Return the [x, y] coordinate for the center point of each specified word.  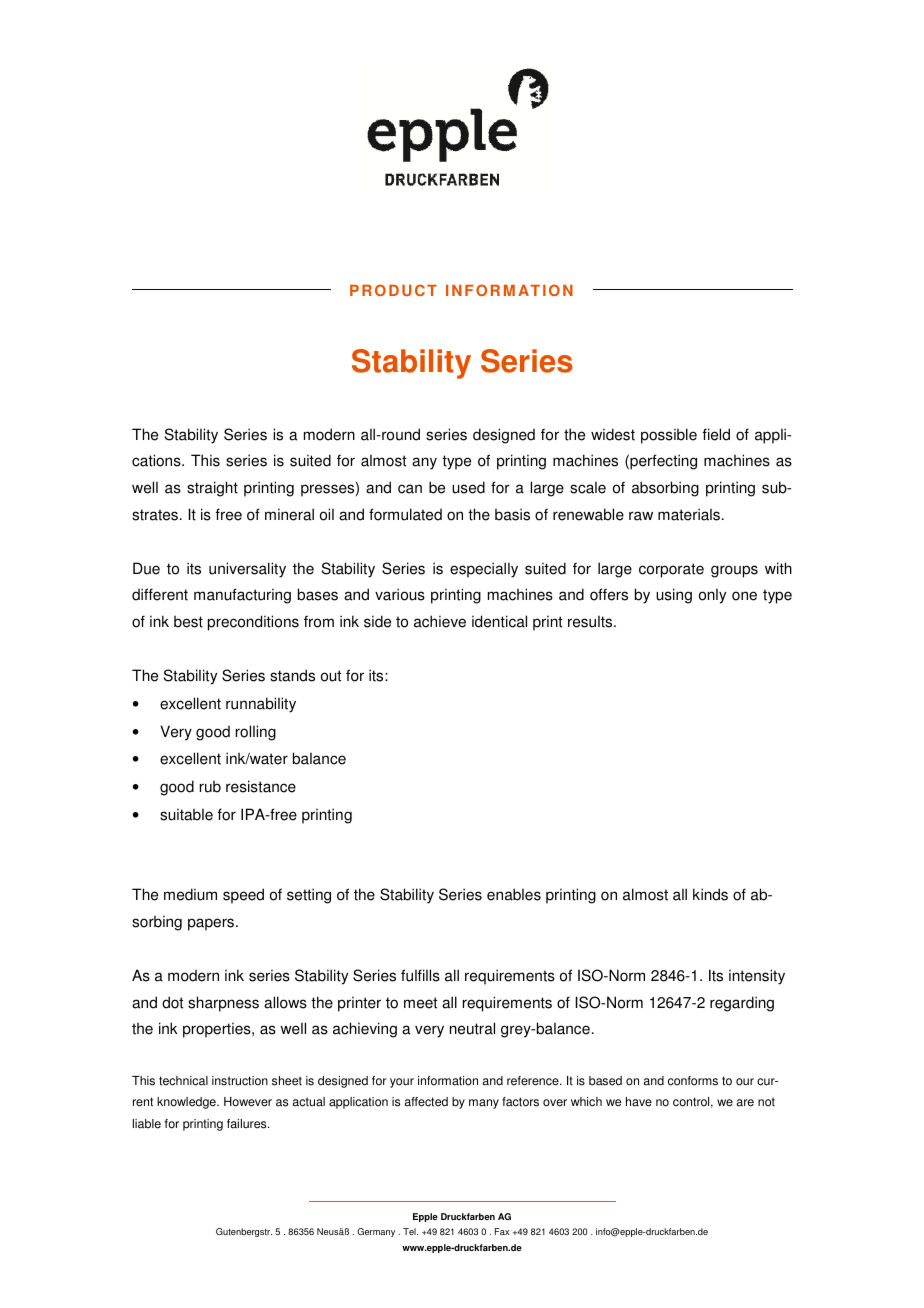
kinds [710, 894]
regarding [742, 1004]
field [716, 434]
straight [212, 489]
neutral [472, 1028]
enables [514, 894]
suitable [186, 814]
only [712, 596]
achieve [440, 621]
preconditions [253, 623]
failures [248, 1124]
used [468, 487]
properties [218, 1030]
